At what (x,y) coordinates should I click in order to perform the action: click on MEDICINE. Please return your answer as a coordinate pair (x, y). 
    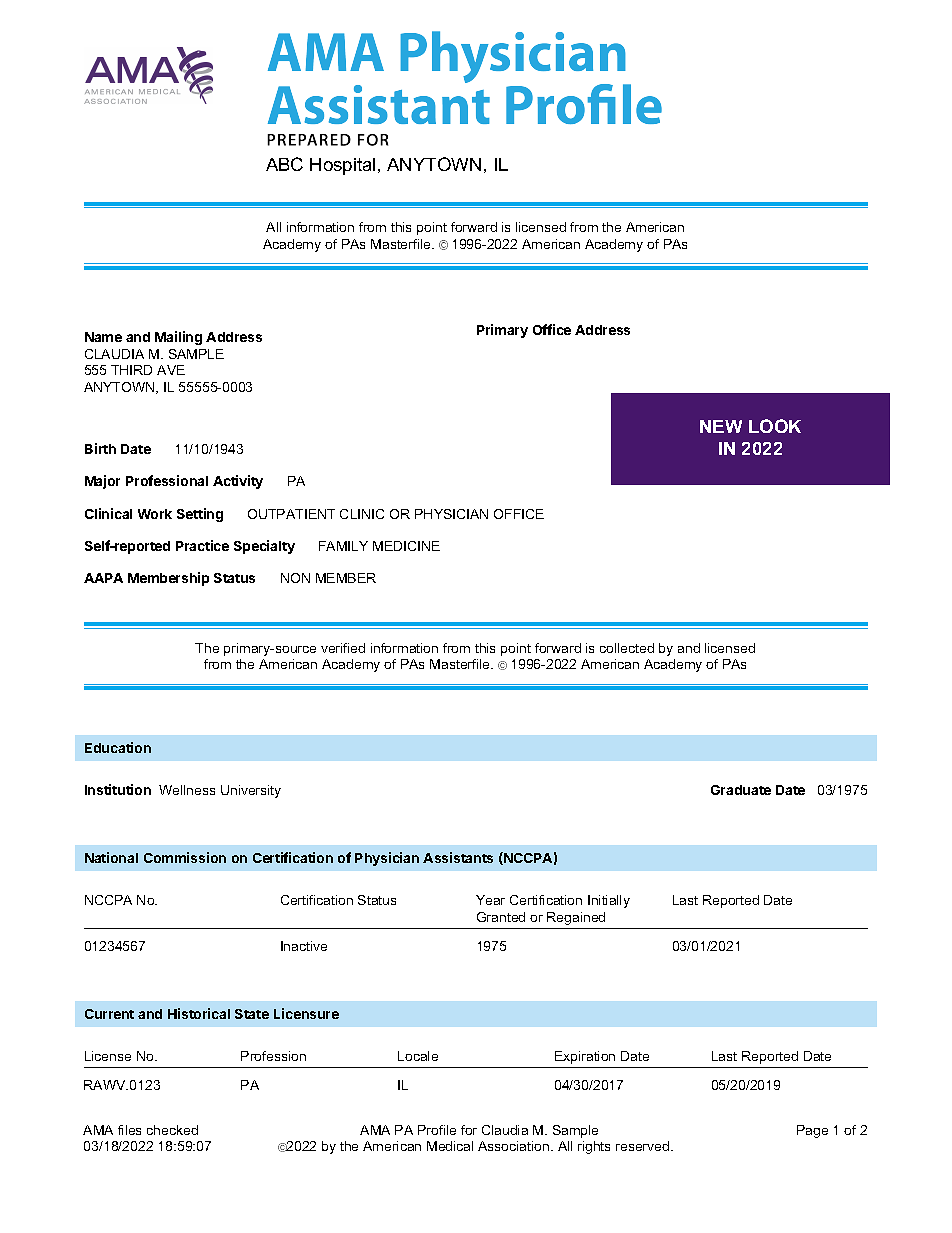
    Looking at the image, I should click on (406, 546).
